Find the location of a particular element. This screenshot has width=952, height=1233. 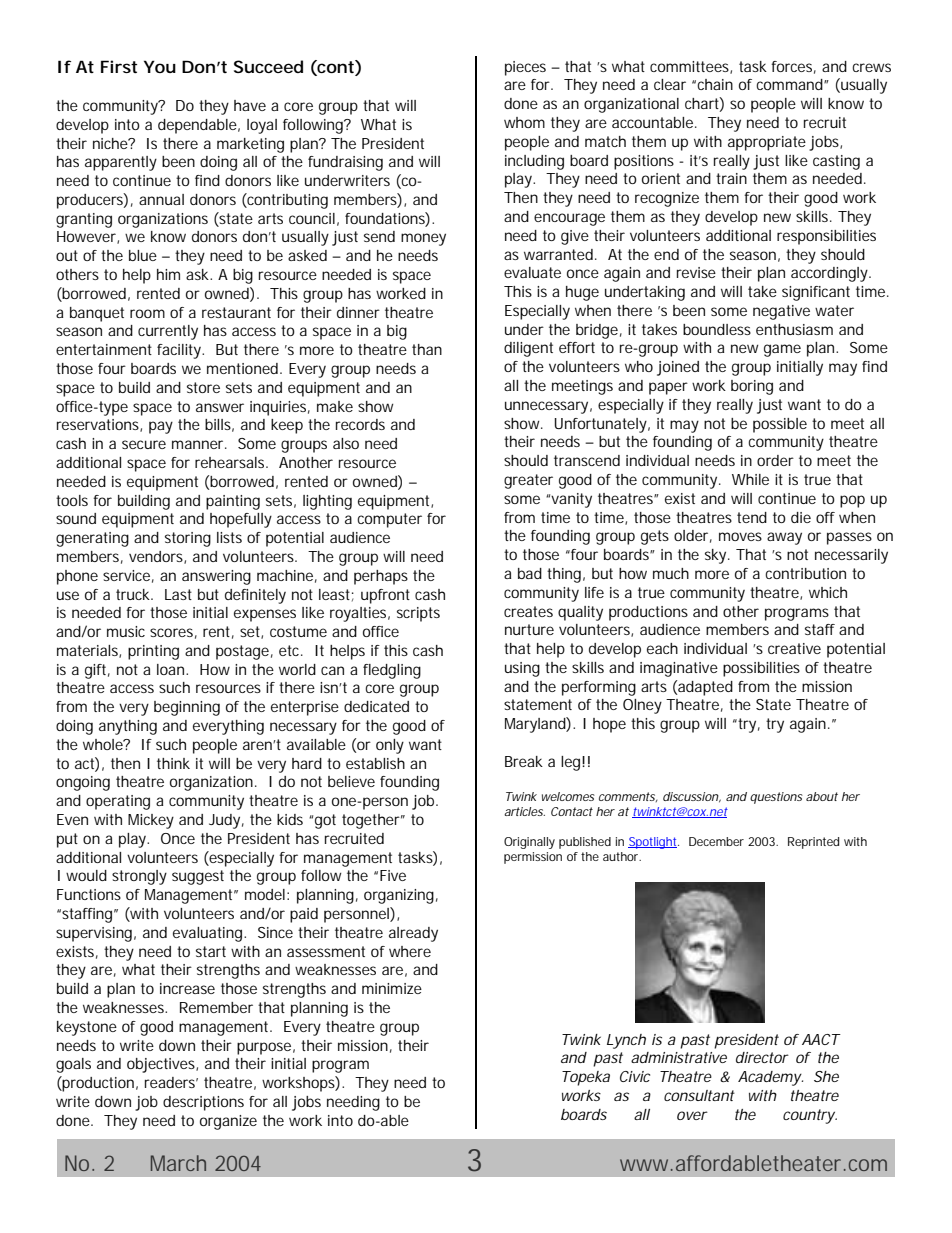

minimize is located at coordinates (392, 988).
